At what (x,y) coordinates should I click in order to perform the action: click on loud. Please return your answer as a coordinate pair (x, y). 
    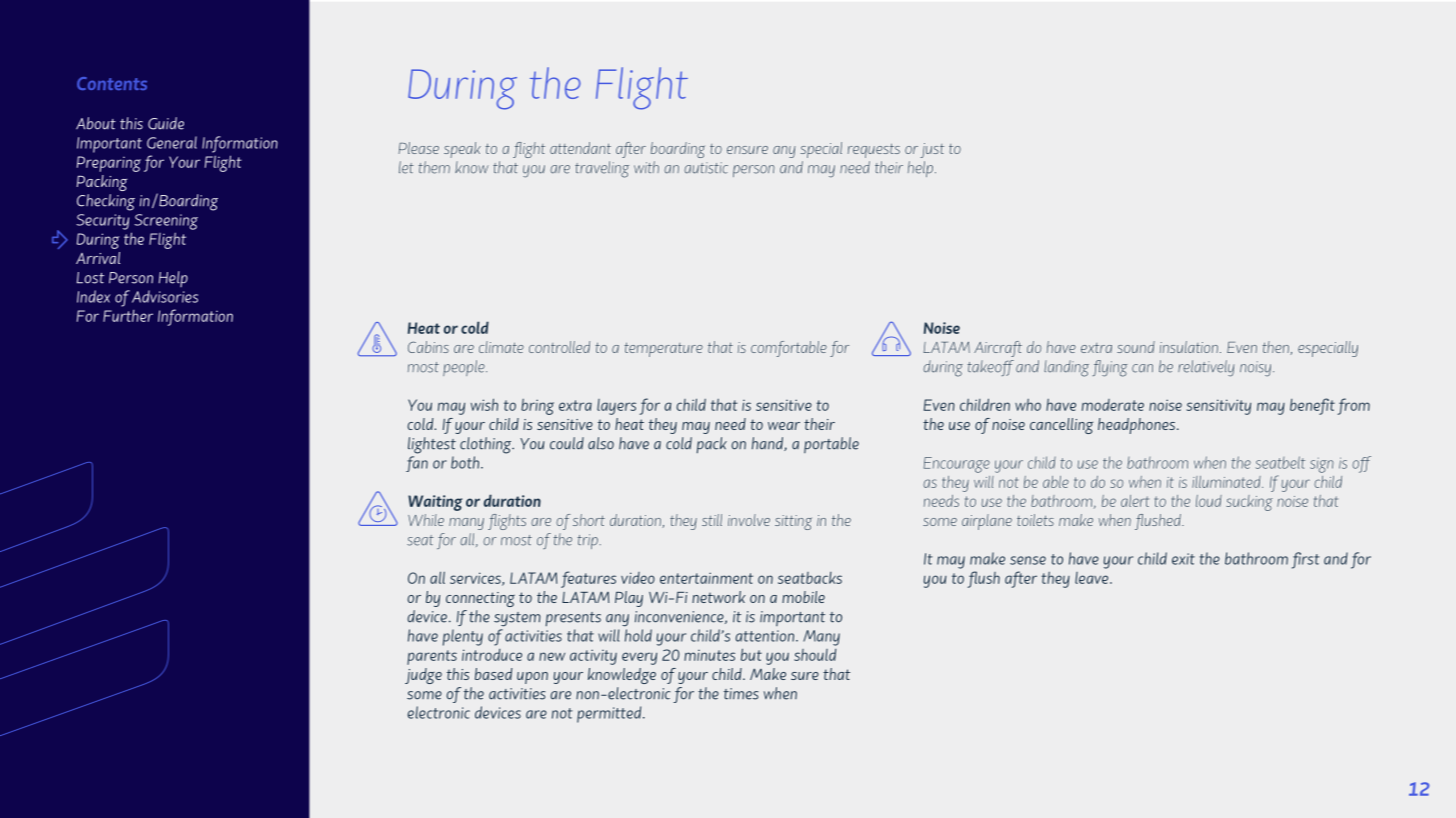
    Looking at the image, I should click on (1209, 501).
